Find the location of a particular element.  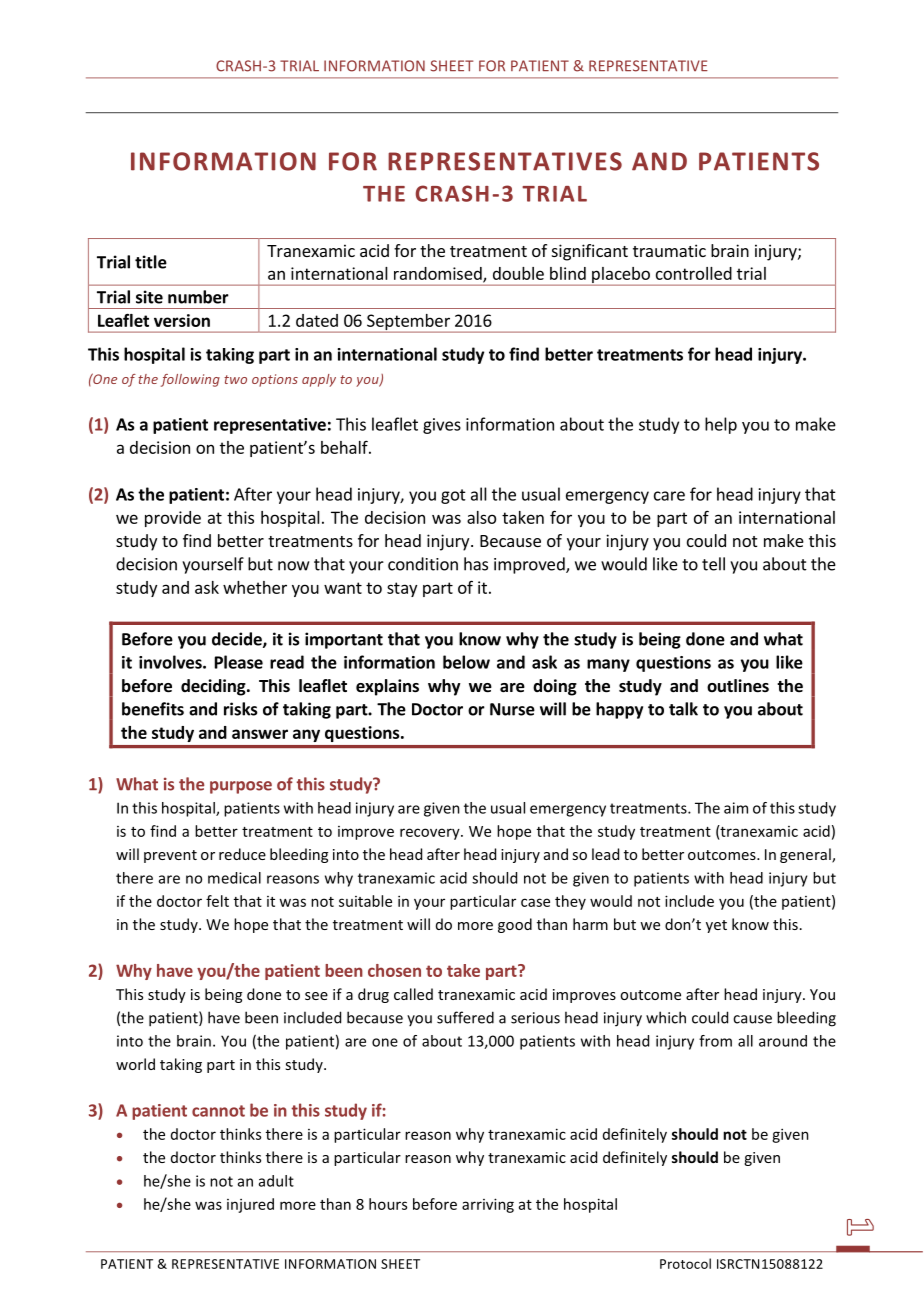

number is located at coordinates (198, 297).
